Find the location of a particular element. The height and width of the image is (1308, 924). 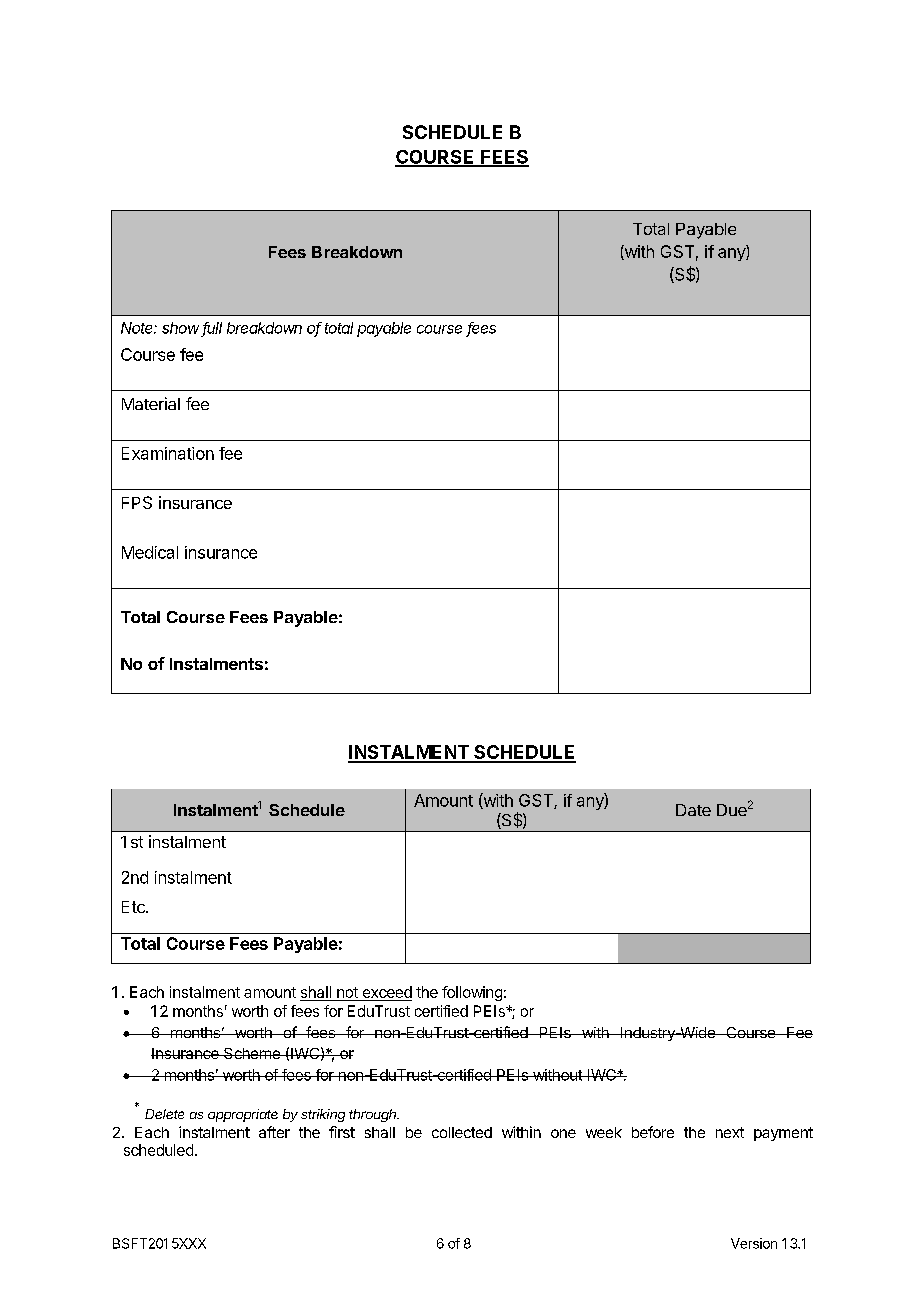

Etc is located at coordinates (134, 907).
